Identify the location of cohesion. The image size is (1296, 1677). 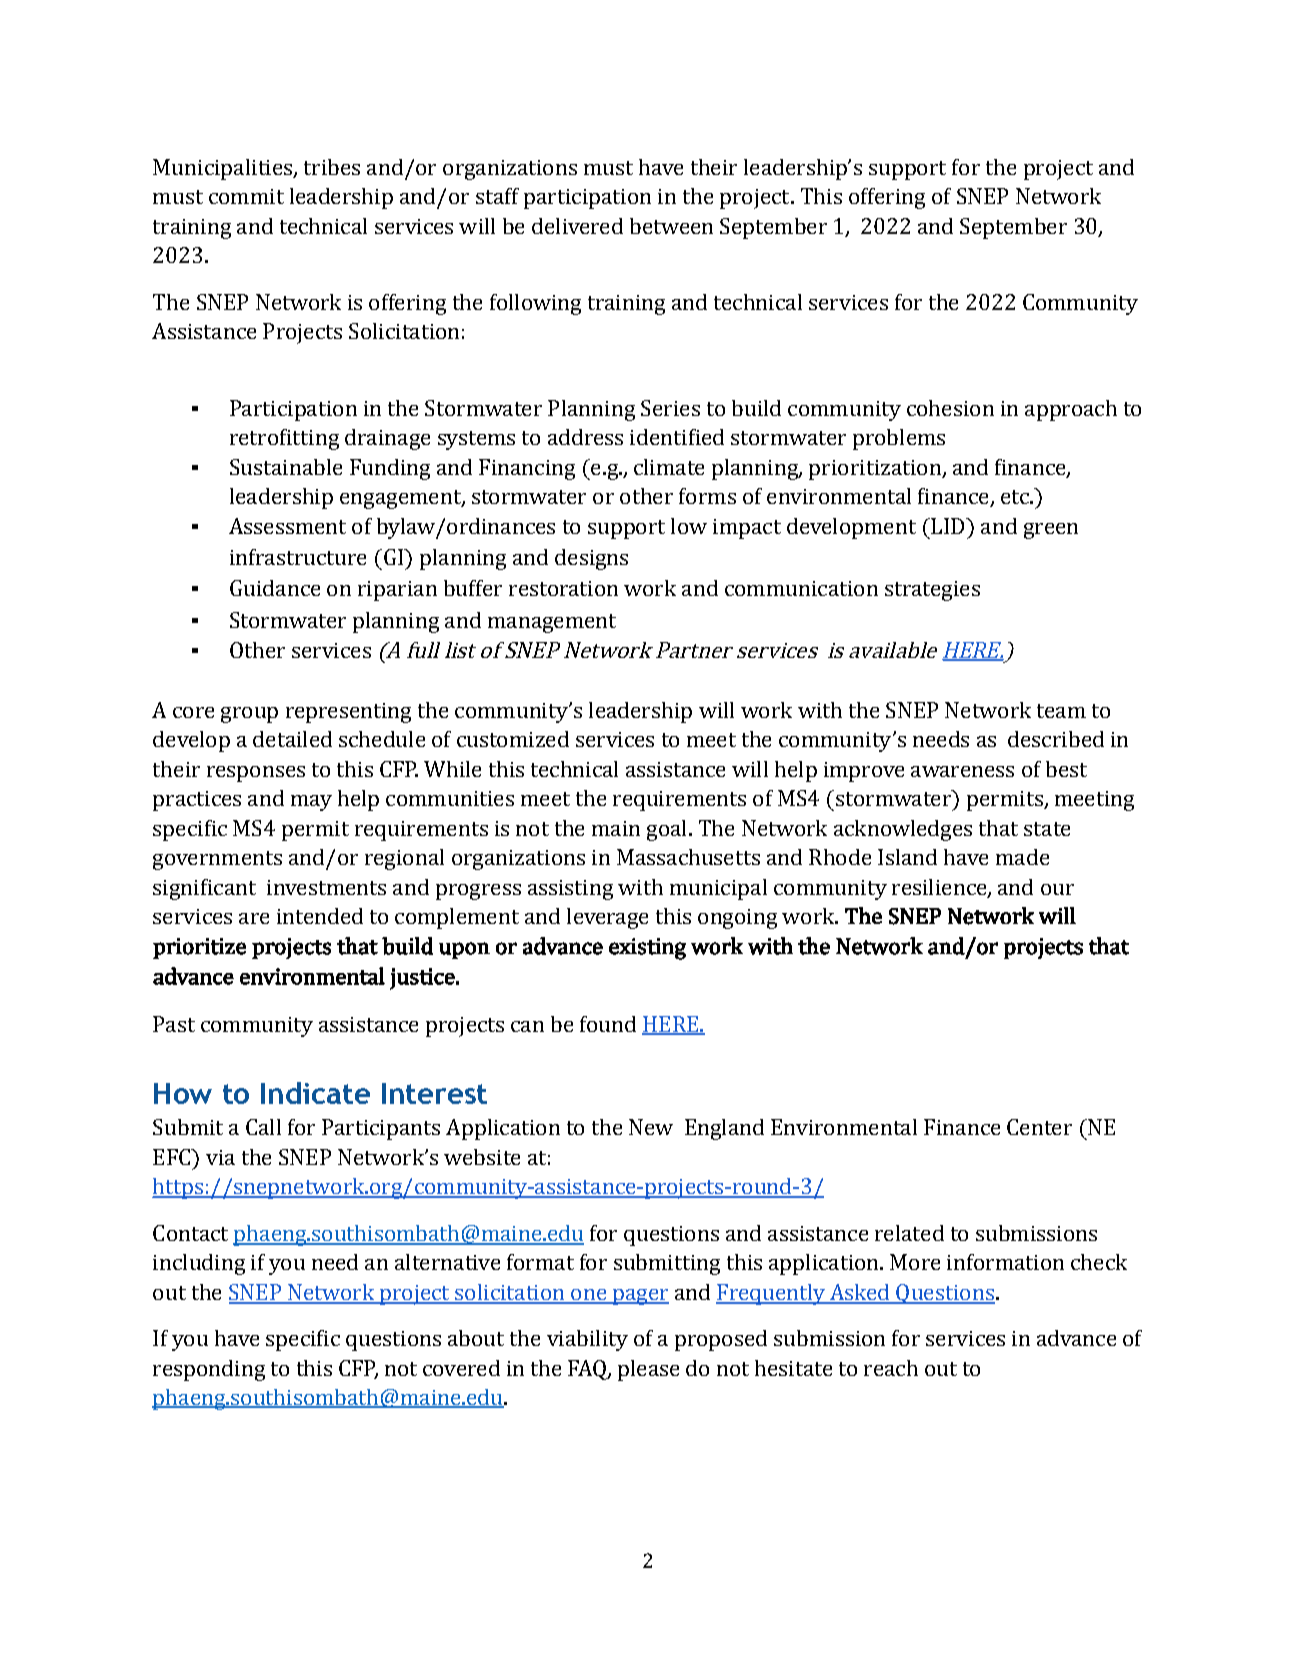
(950, 408).
